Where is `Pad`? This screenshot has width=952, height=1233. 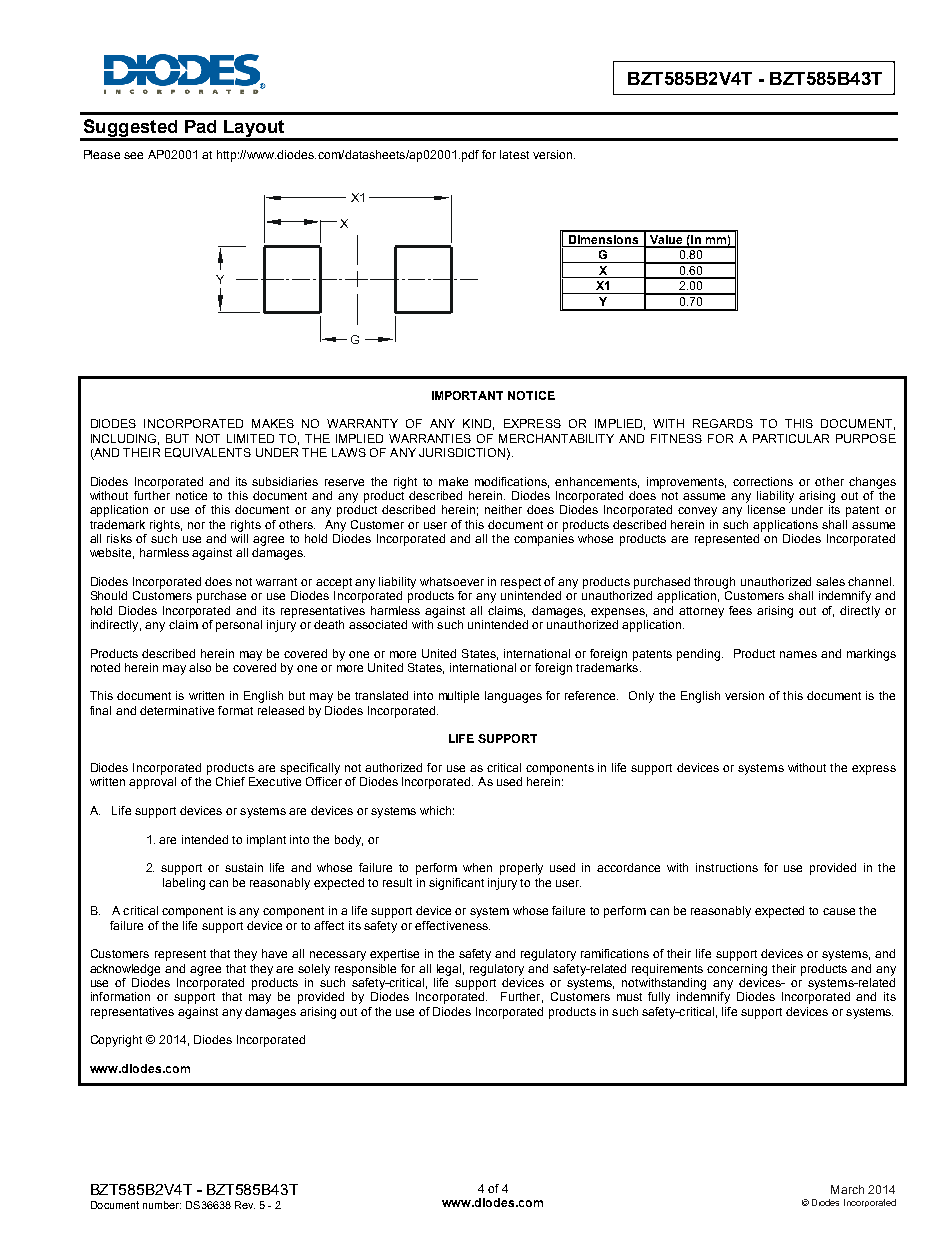
Pad is located at coordinates (200, 126).
